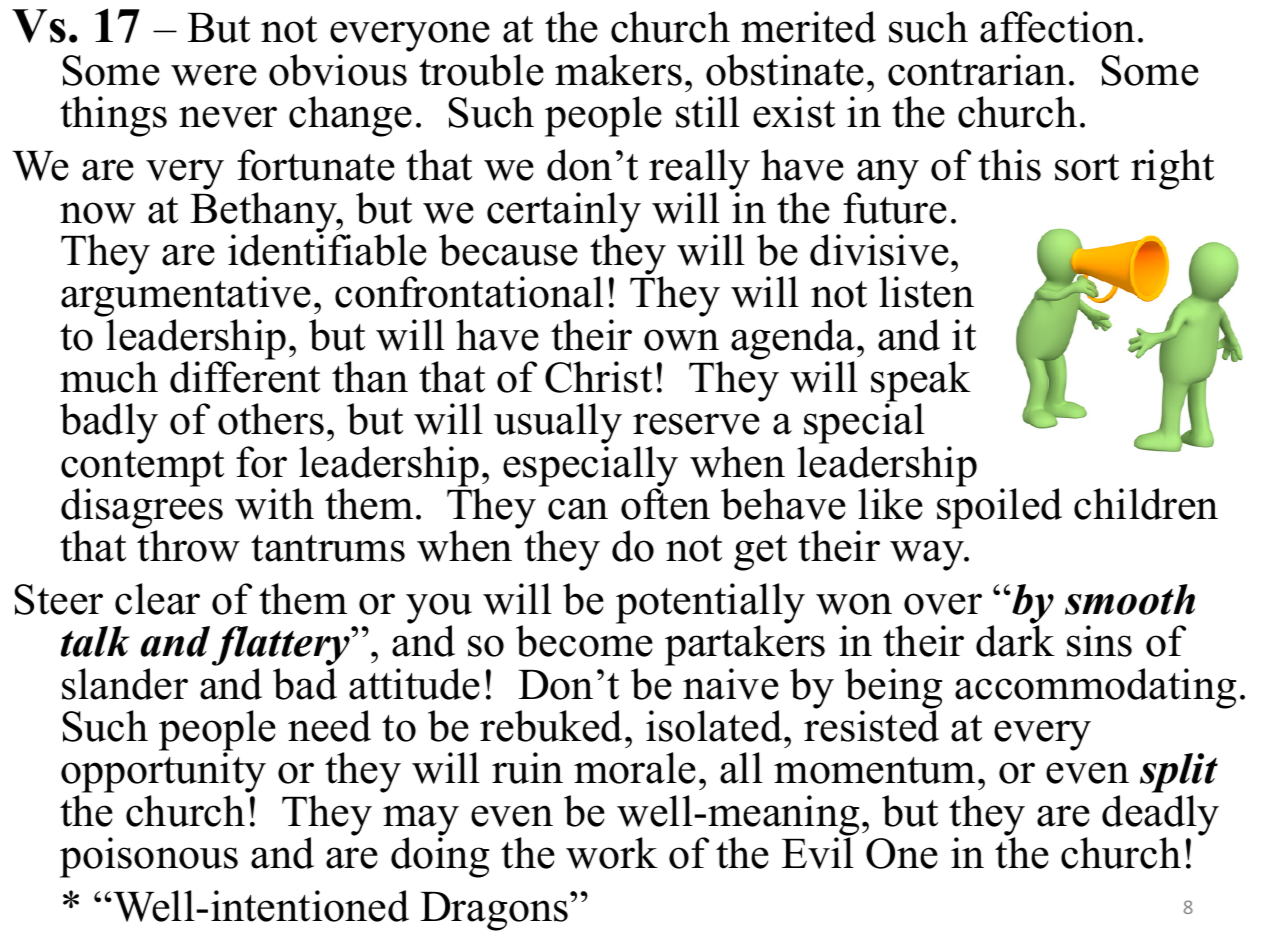  What do you see at coordinates (618, 70) in the document?
I see `makers` at bounding box center [618, 70].
